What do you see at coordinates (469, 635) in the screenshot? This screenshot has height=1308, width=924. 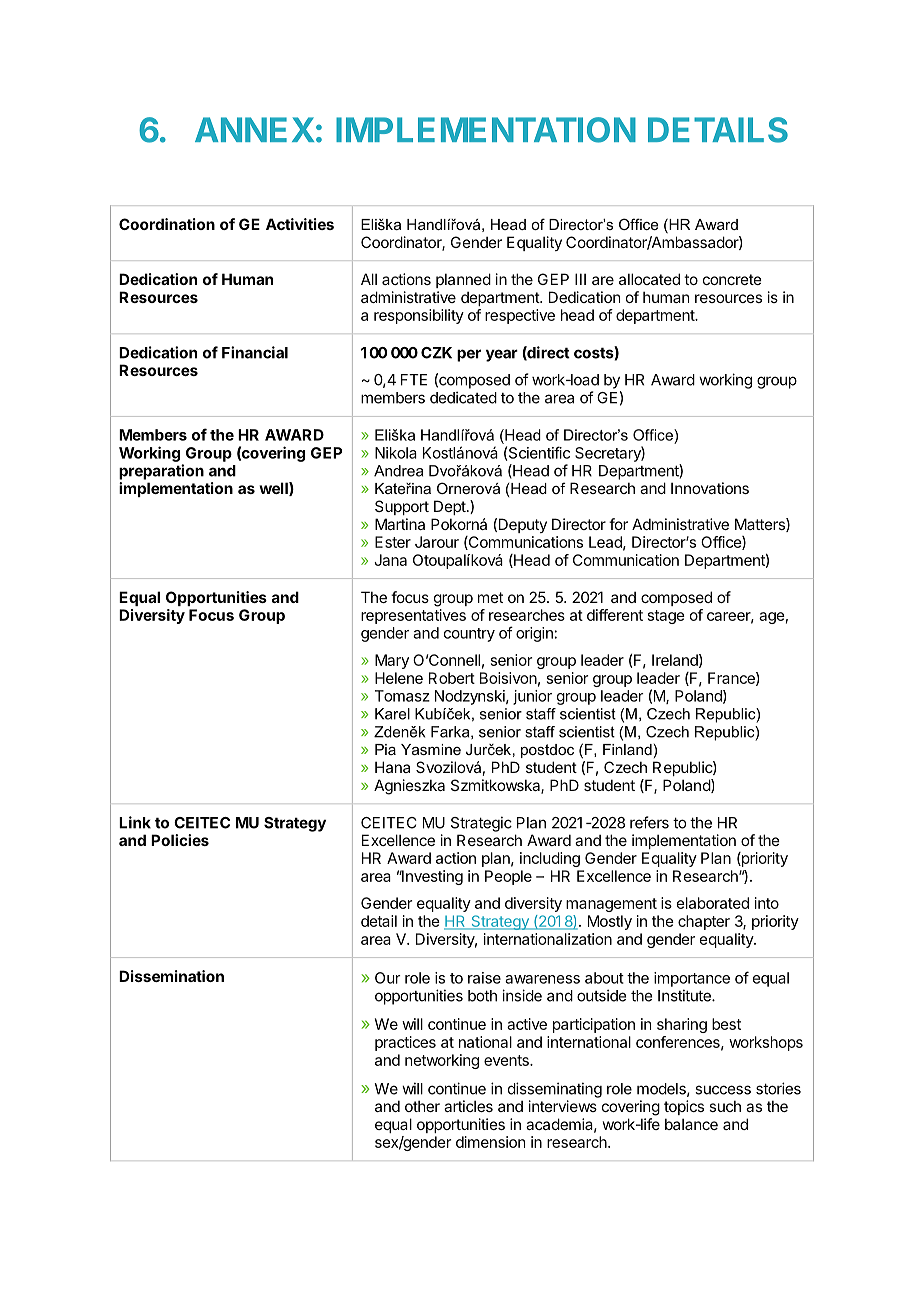 I see `country` at bounding box center [469, 635].
